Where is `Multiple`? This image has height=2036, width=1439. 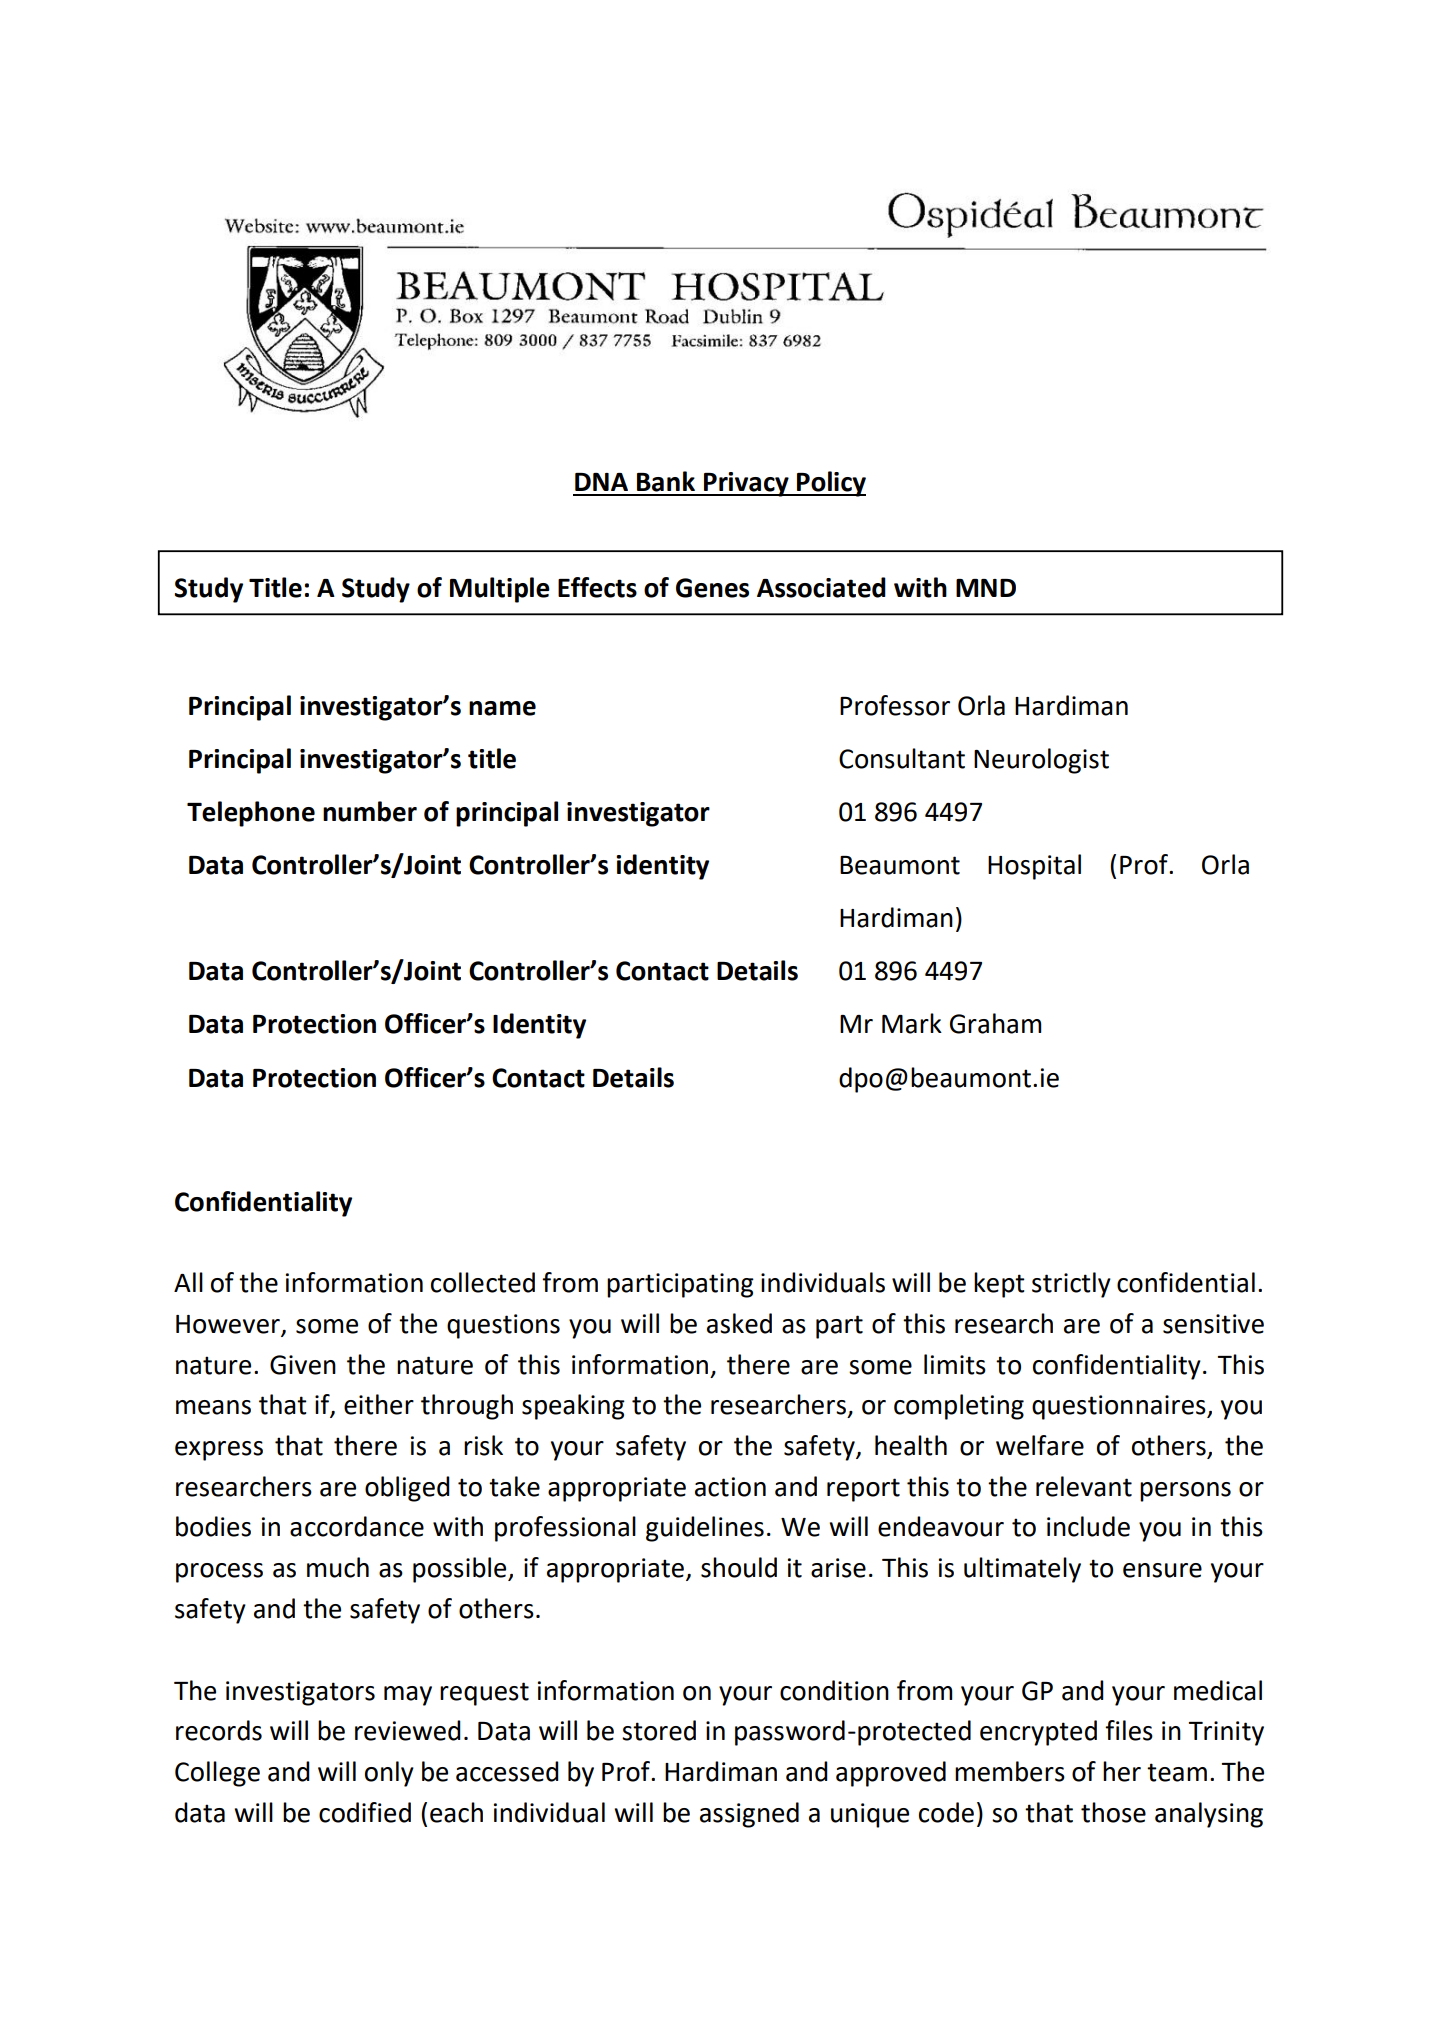 Multiple is located at coordinates (500, 590).
